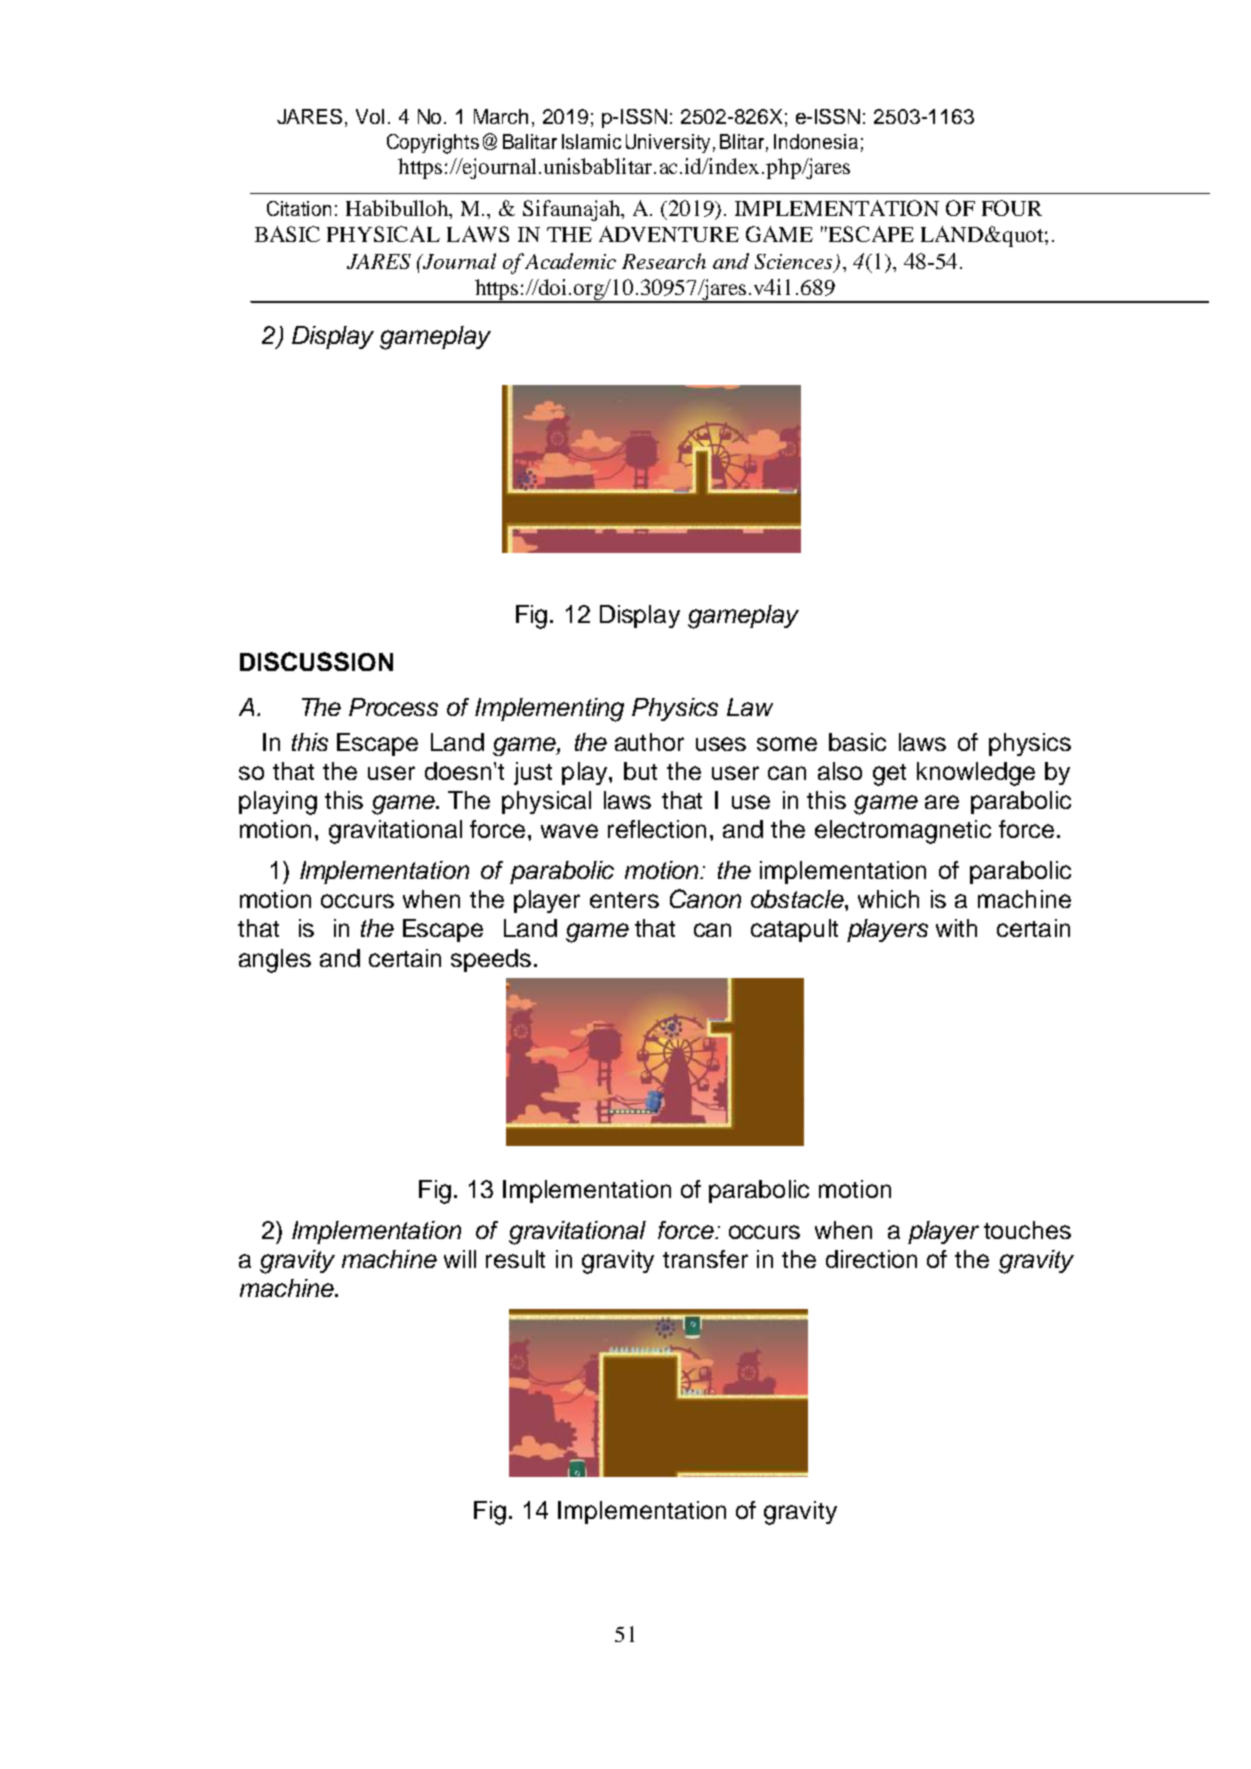 The width and height of the screenshot is (1251, 1769). Describe the element at coordinates (316, 661) in the screenshot. I see `DISCUSSION` at that location.
